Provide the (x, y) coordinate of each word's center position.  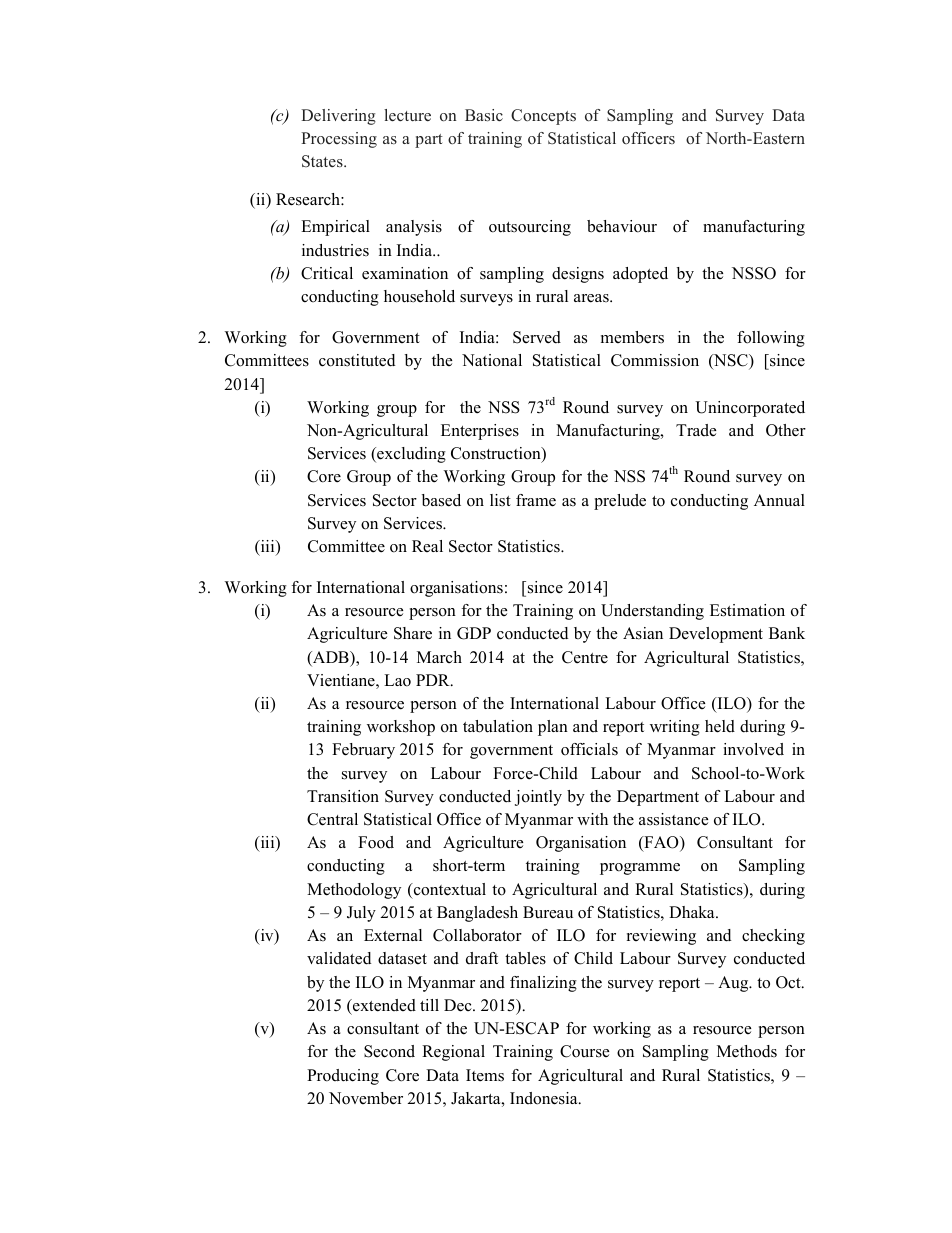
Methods (747, 1051)
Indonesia (545, 1098)
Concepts (543, 117)
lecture (407, 115)
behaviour (622, 226)
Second (389, 1051)
